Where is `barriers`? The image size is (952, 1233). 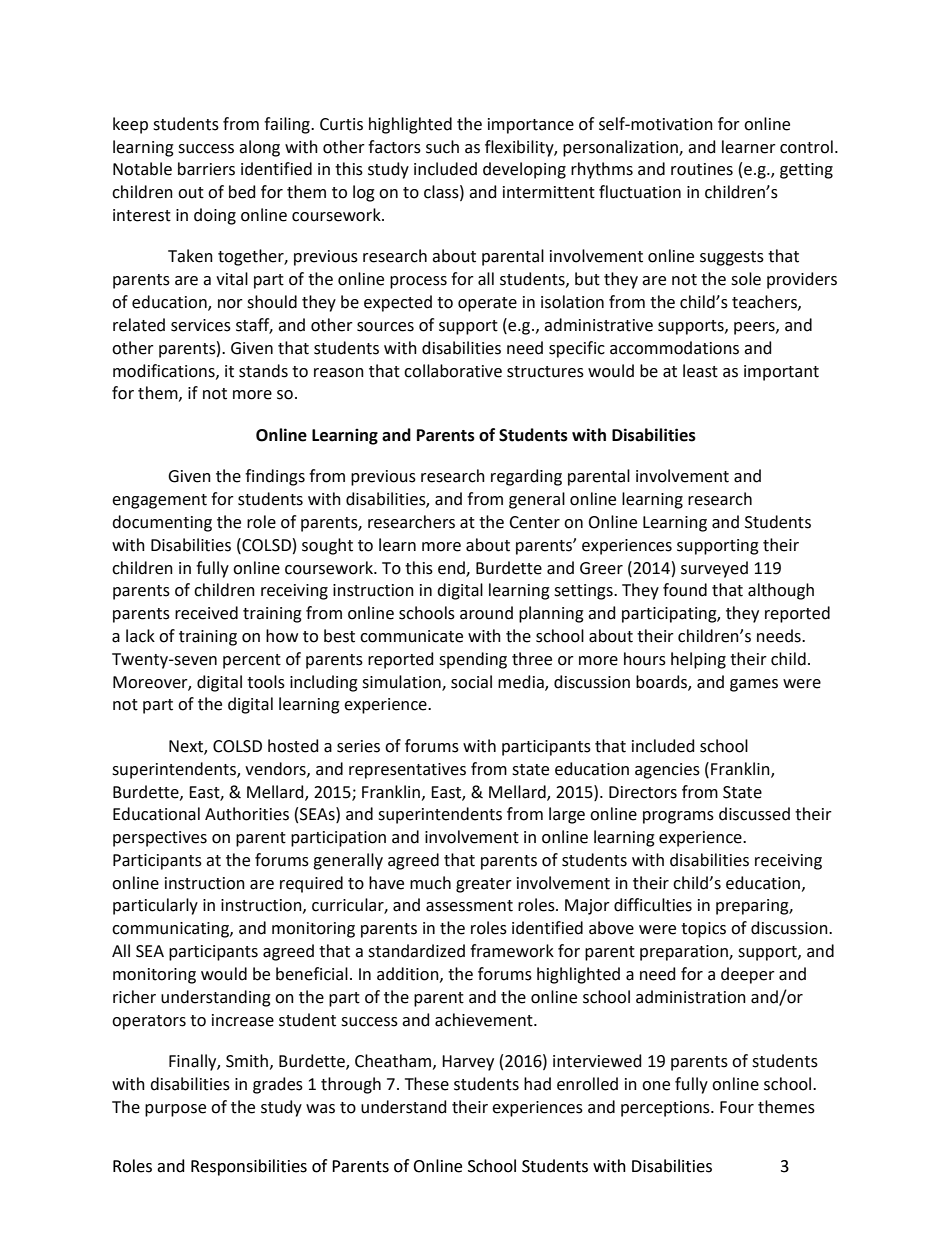
barriers is located at coordinates (206, 169).
